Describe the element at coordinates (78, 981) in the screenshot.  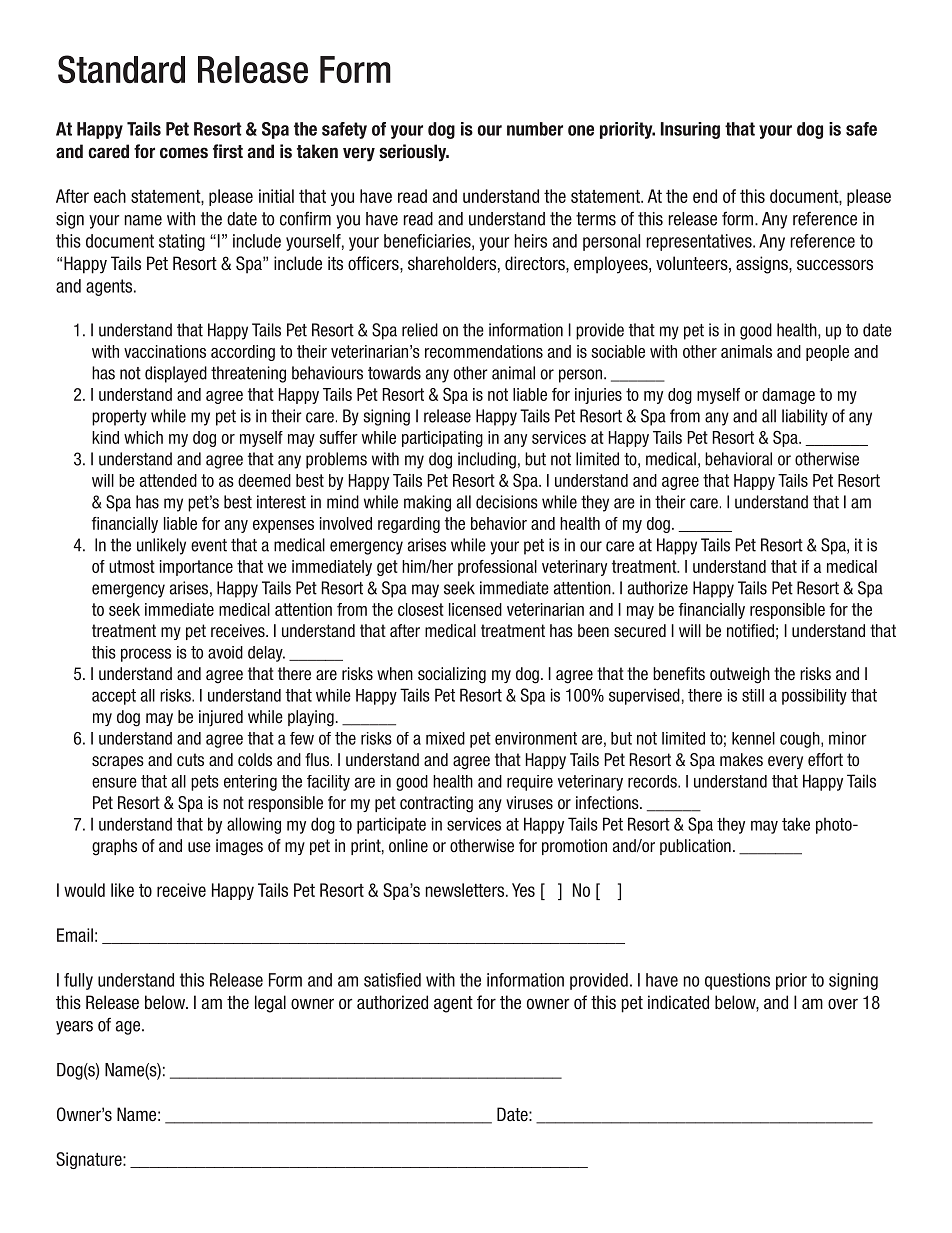
I see `fully` at that location.
